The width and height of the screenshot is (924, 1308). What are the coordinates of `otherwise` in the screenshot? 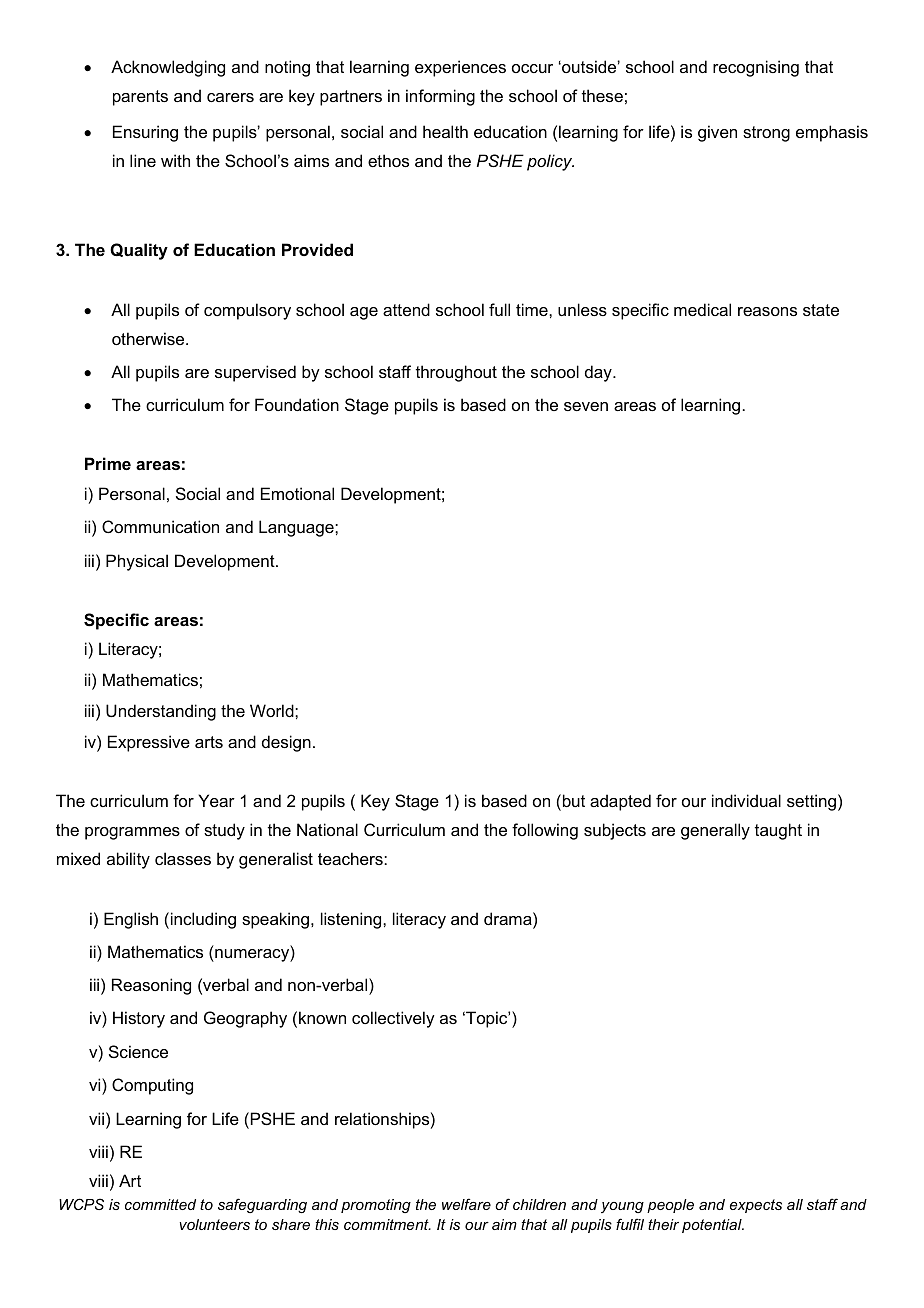 It's located at (149, 338).
